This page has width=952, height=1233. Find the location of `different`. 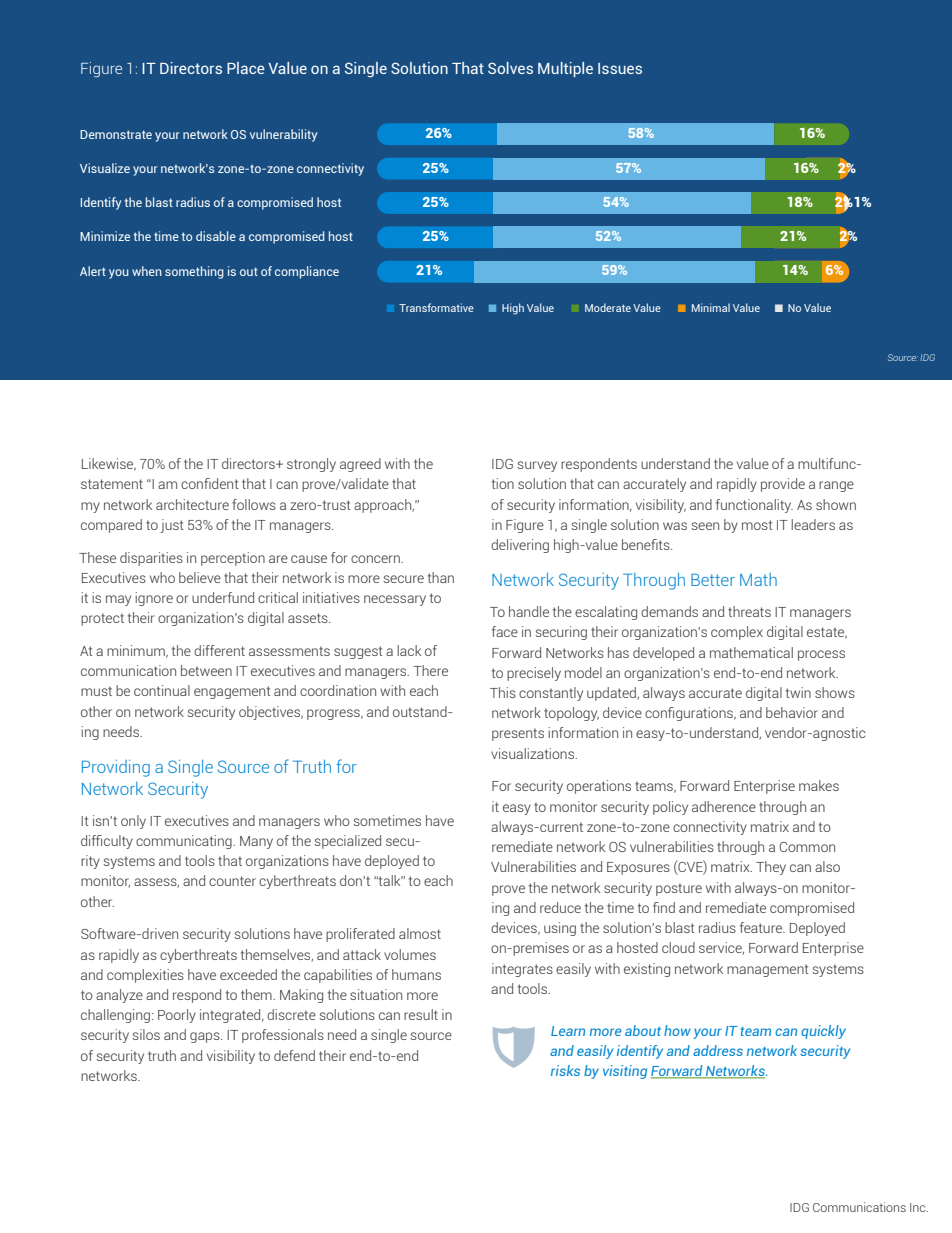

different is located at coordinates (219, 650).
